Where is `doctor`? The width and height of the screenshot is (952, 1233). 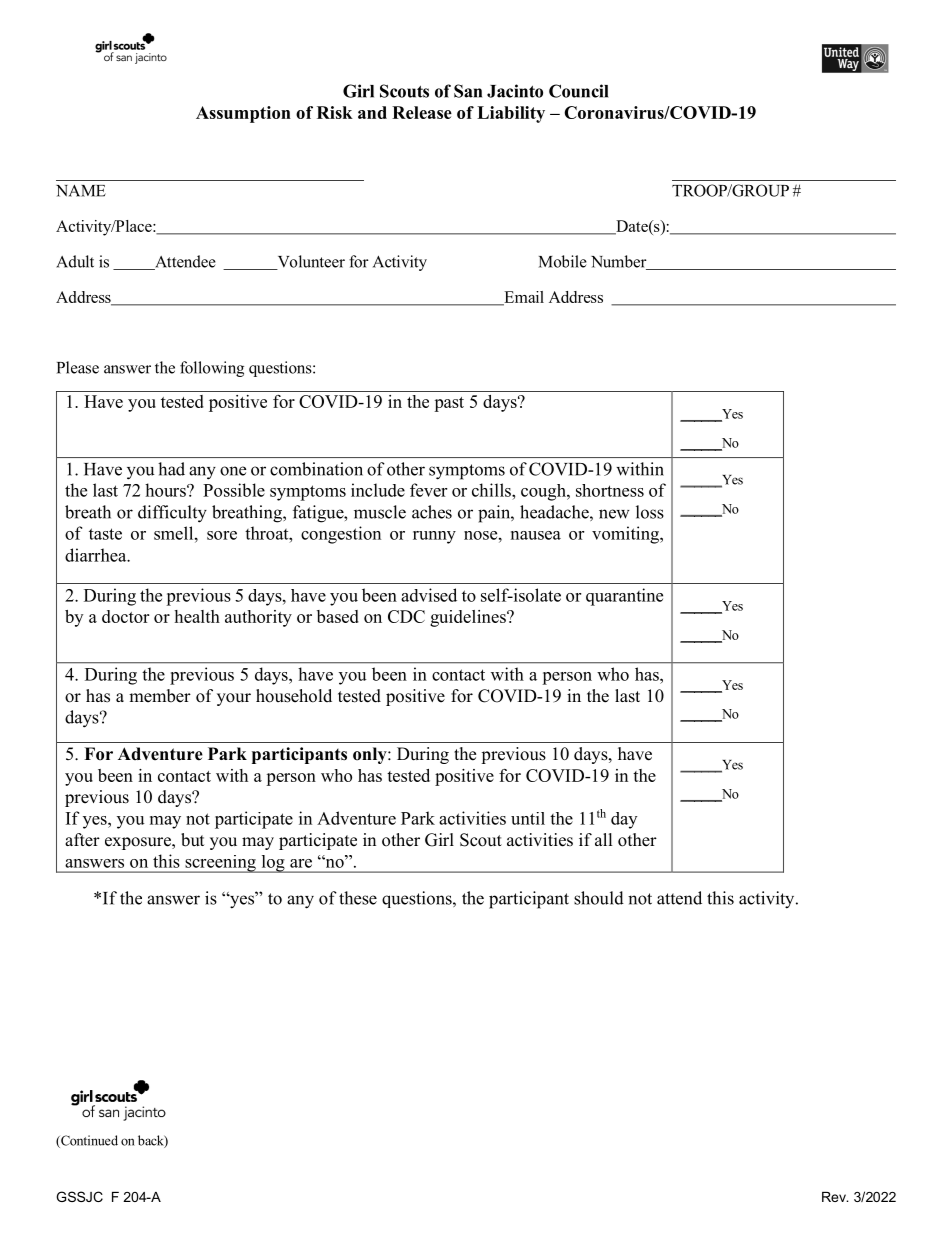
doctor is located at coordinates (125, 616).
